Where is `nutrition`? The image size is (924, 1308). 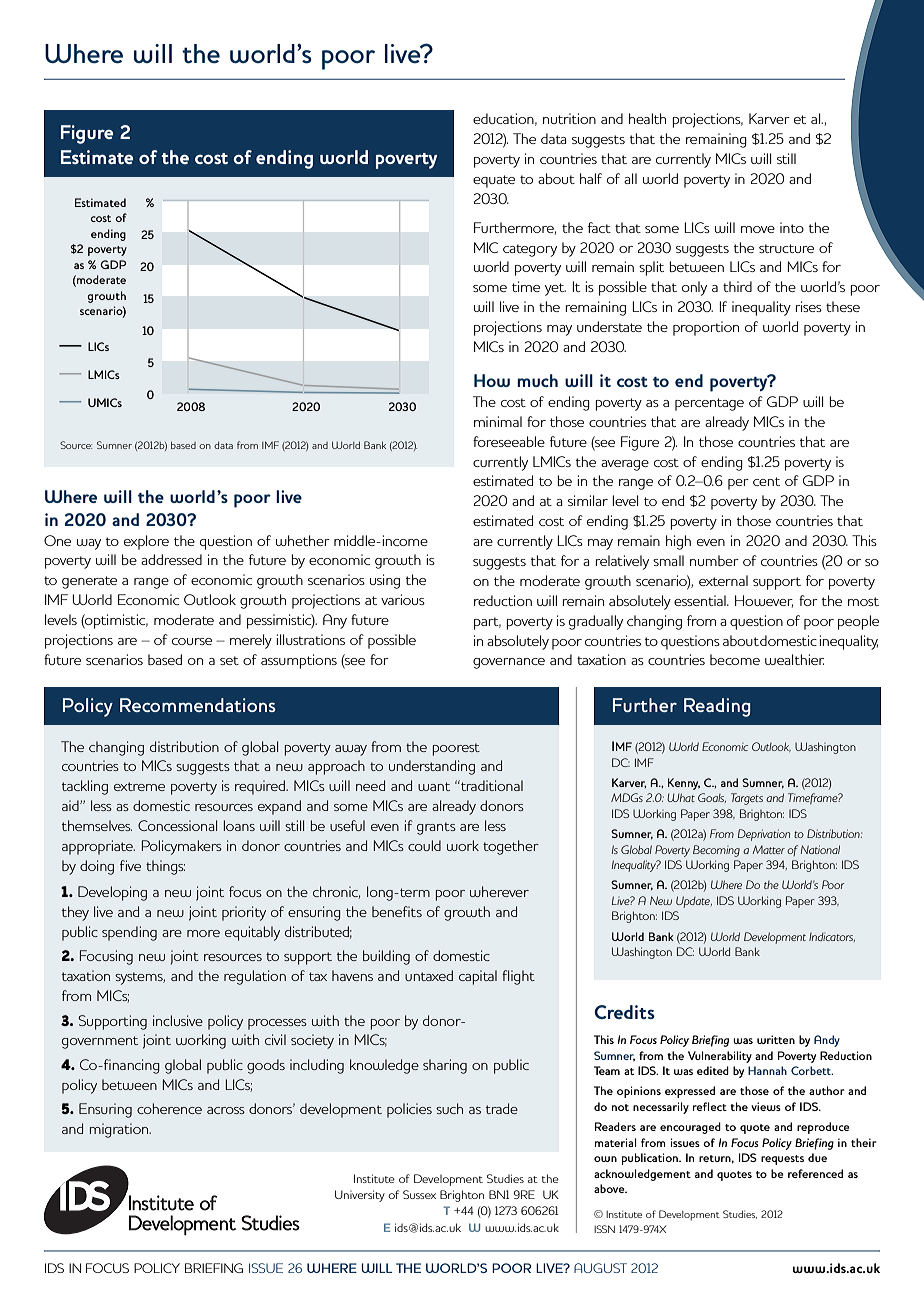
nutrition is located at coordinates (569, 118).
